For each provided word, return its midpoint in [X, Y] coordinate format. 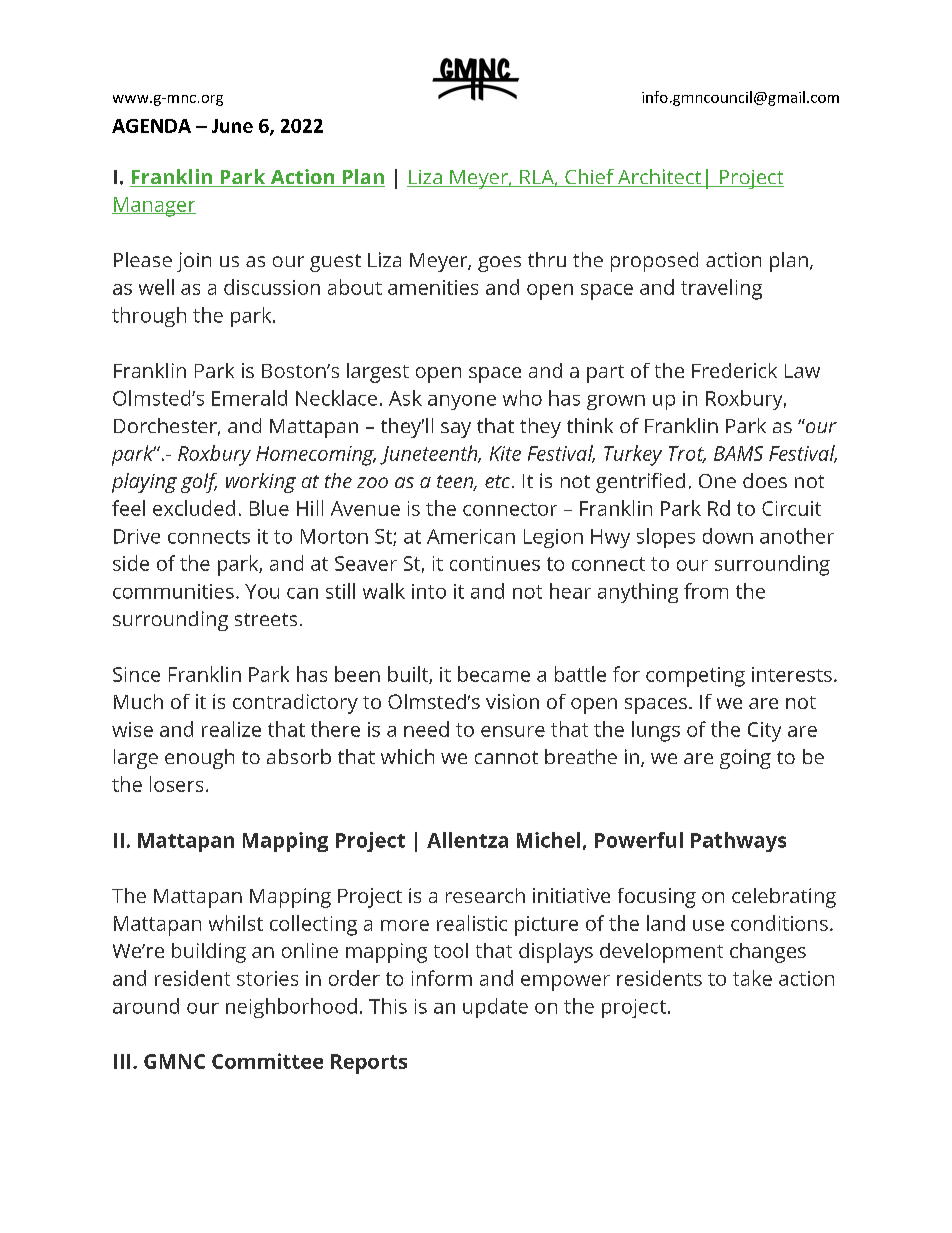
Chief [589, 178]
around [146, 1006]
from [706, 591]
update [495, 1008]
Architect [660, 178]
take [752, 978]
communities [173, 591]
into [429, 591]
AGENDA [151, 126]
